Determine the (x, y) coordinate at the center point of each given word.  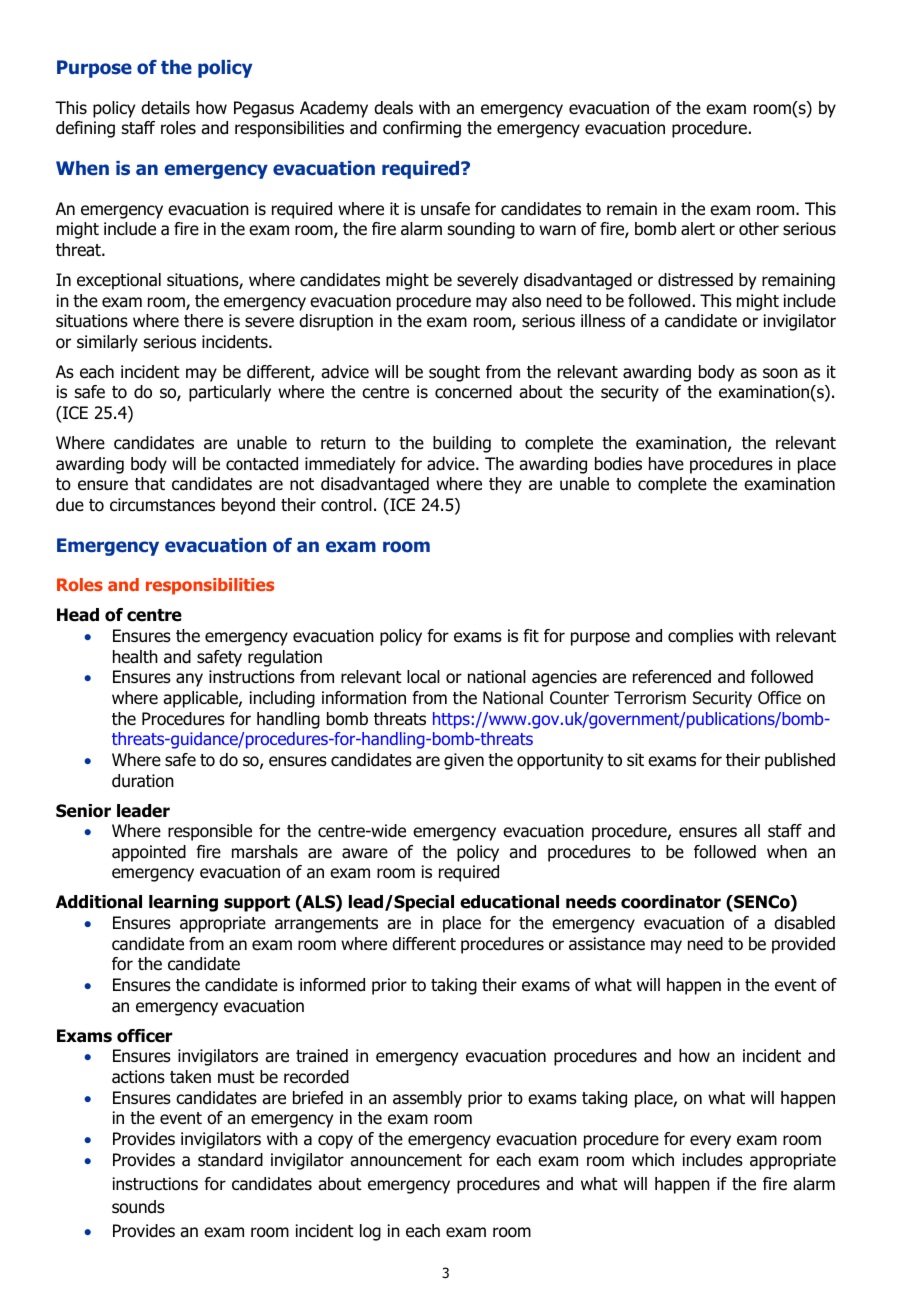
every (710, 1142)
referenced (672, 677)
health (135, 657)
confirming (422, 129)
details (165, 108)
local (423, 677)
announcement (406, 1160)
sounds (138, 1207)
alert (698, 229)
